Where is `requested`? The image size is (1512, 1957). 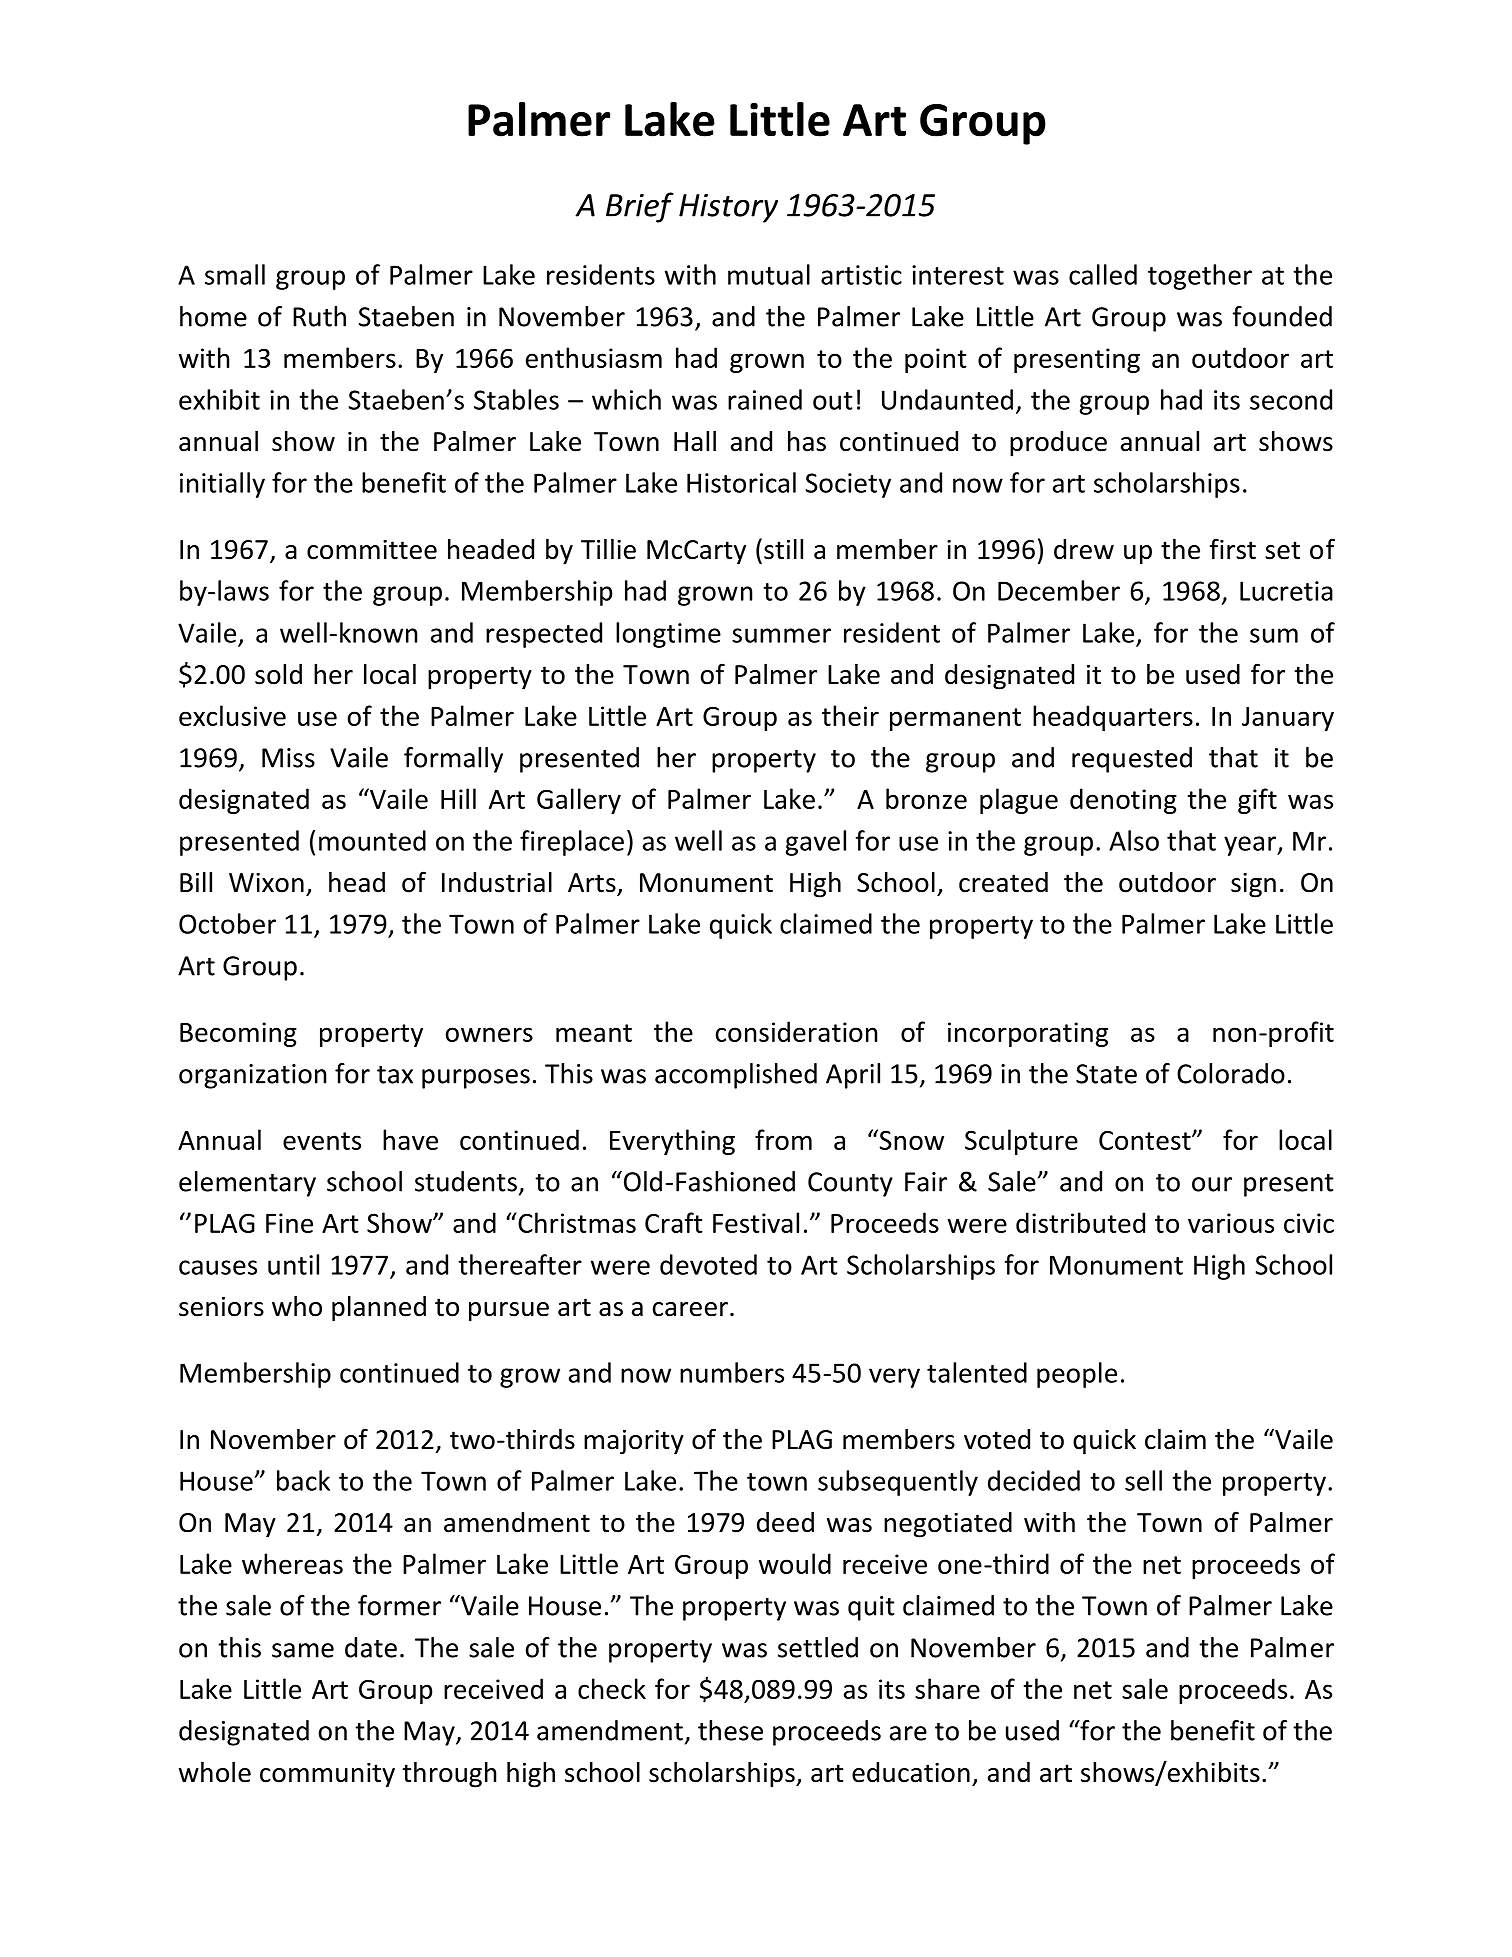 requested is located at coordinates (1132, 760).
